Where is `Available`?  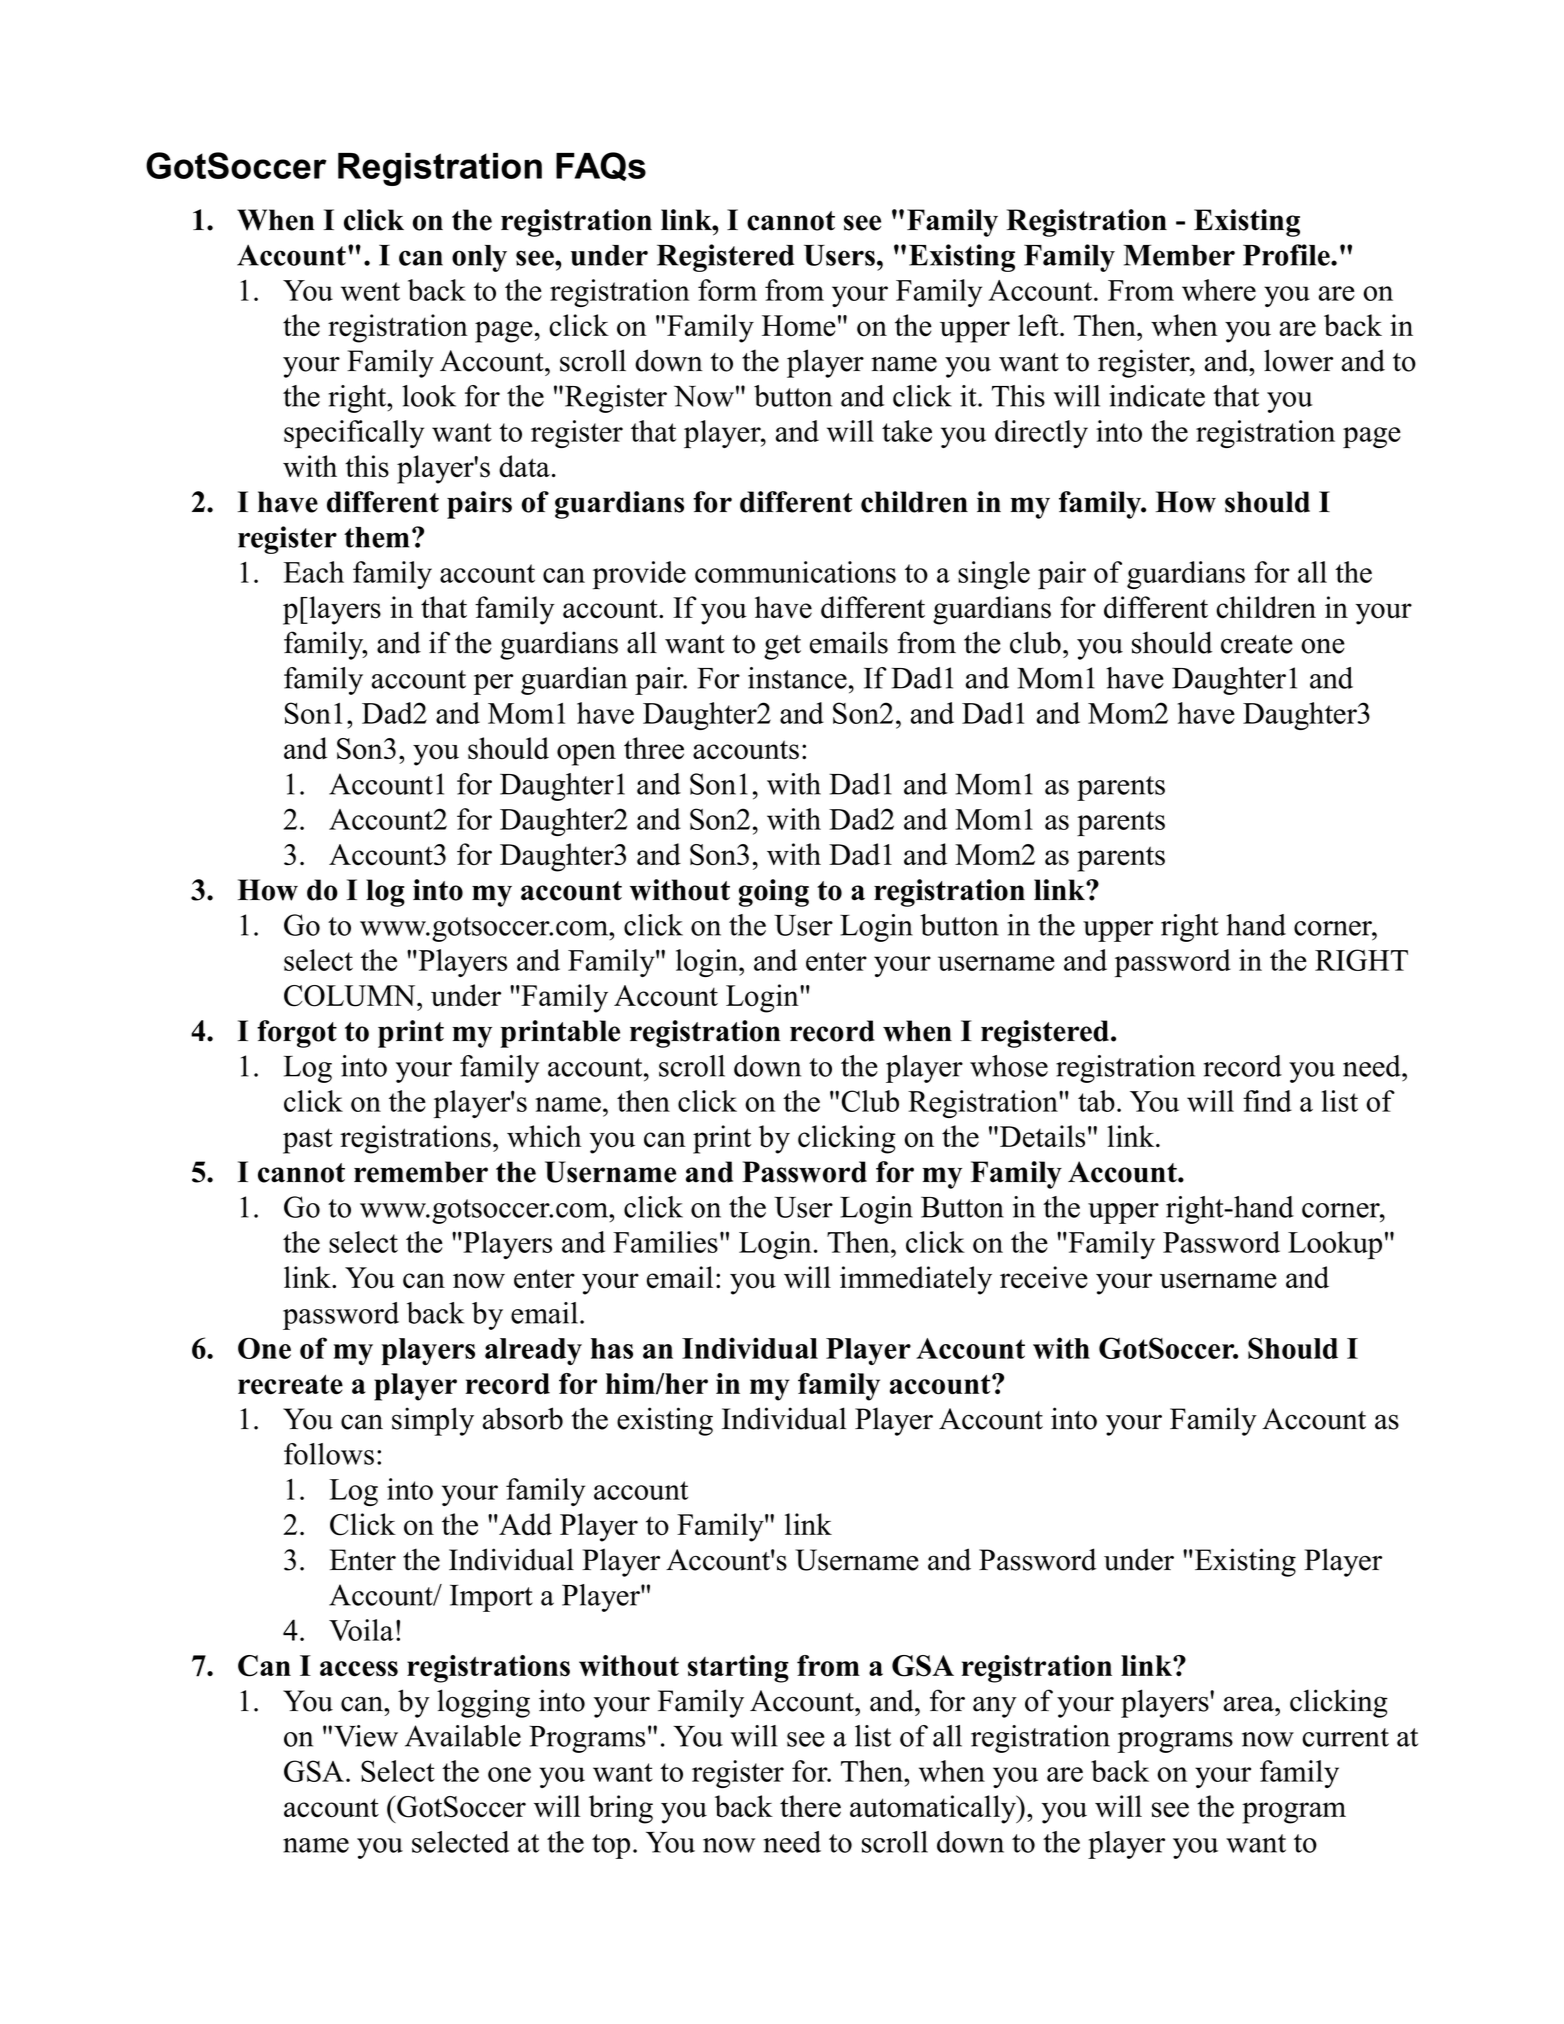
Available is located at coordinates (463, 1736).
